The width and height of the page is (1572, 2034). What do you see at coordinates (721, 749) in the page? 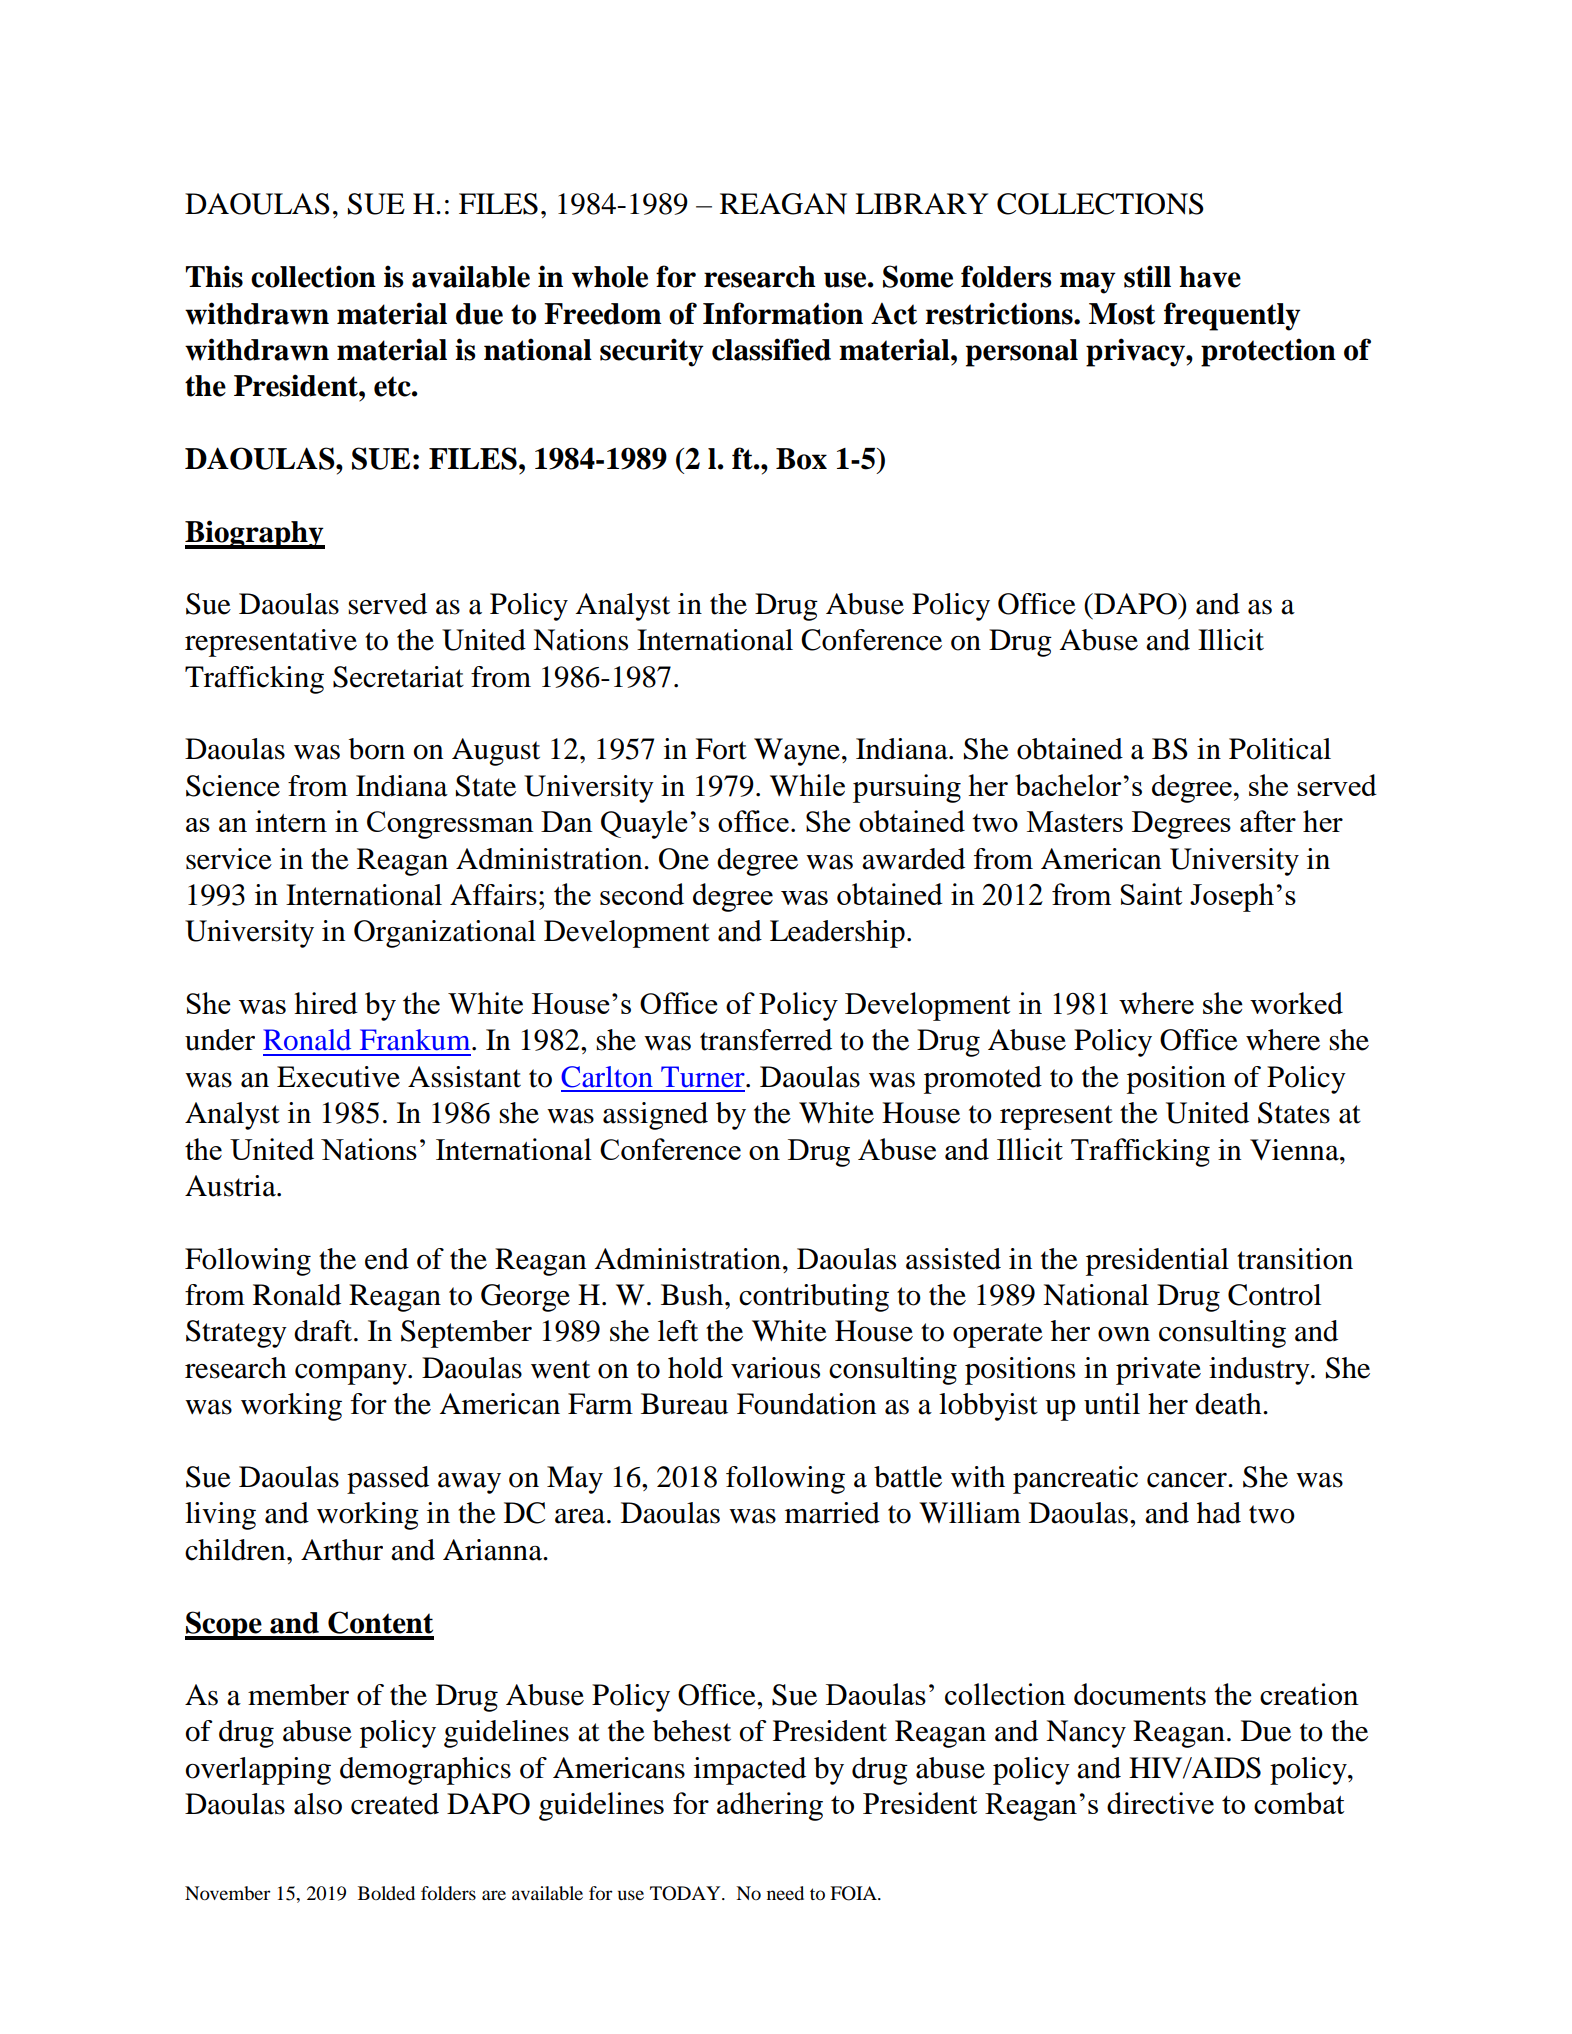
I see `Fort` at bounding box center [721, 749].
